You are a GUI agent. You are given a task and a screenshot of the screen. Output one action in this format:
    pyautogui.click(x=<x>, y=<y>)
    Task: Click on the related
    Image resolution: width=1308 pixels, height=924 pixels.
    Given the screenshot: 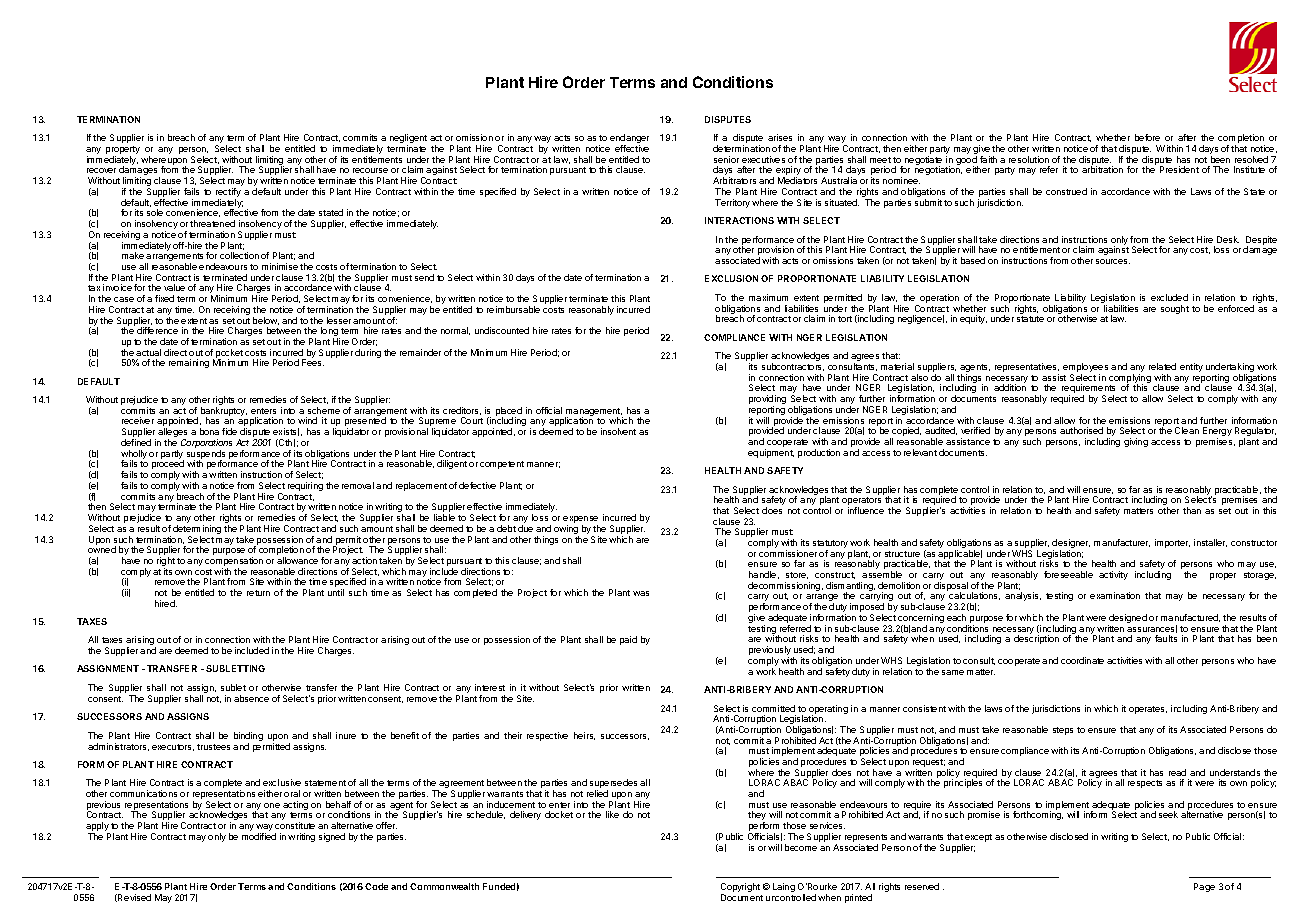 What is the action you would take?
    pyautogui.click(x=1162, y=366)
